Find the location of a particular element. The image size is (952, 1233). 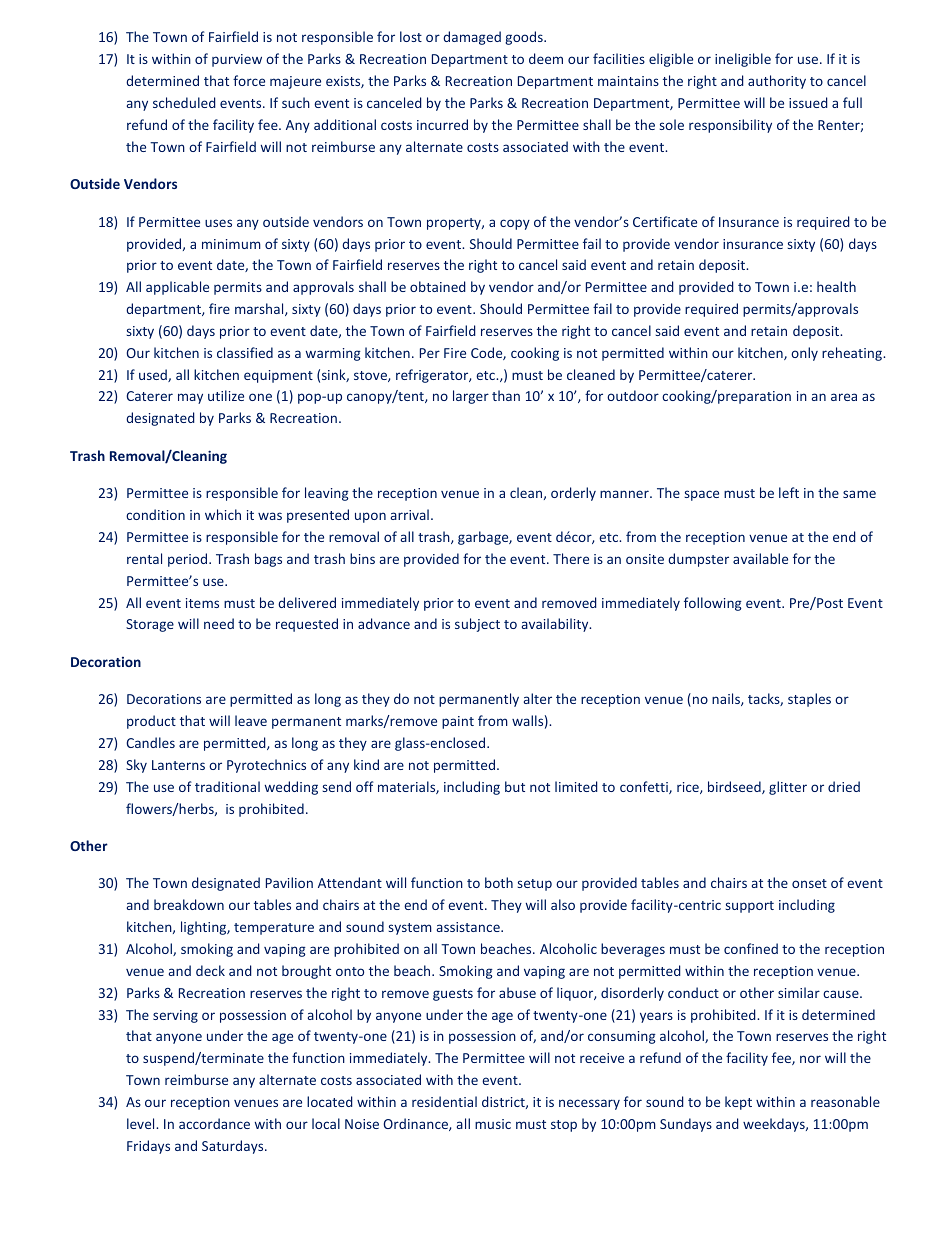

authority is located at coordinates (777, 82).
